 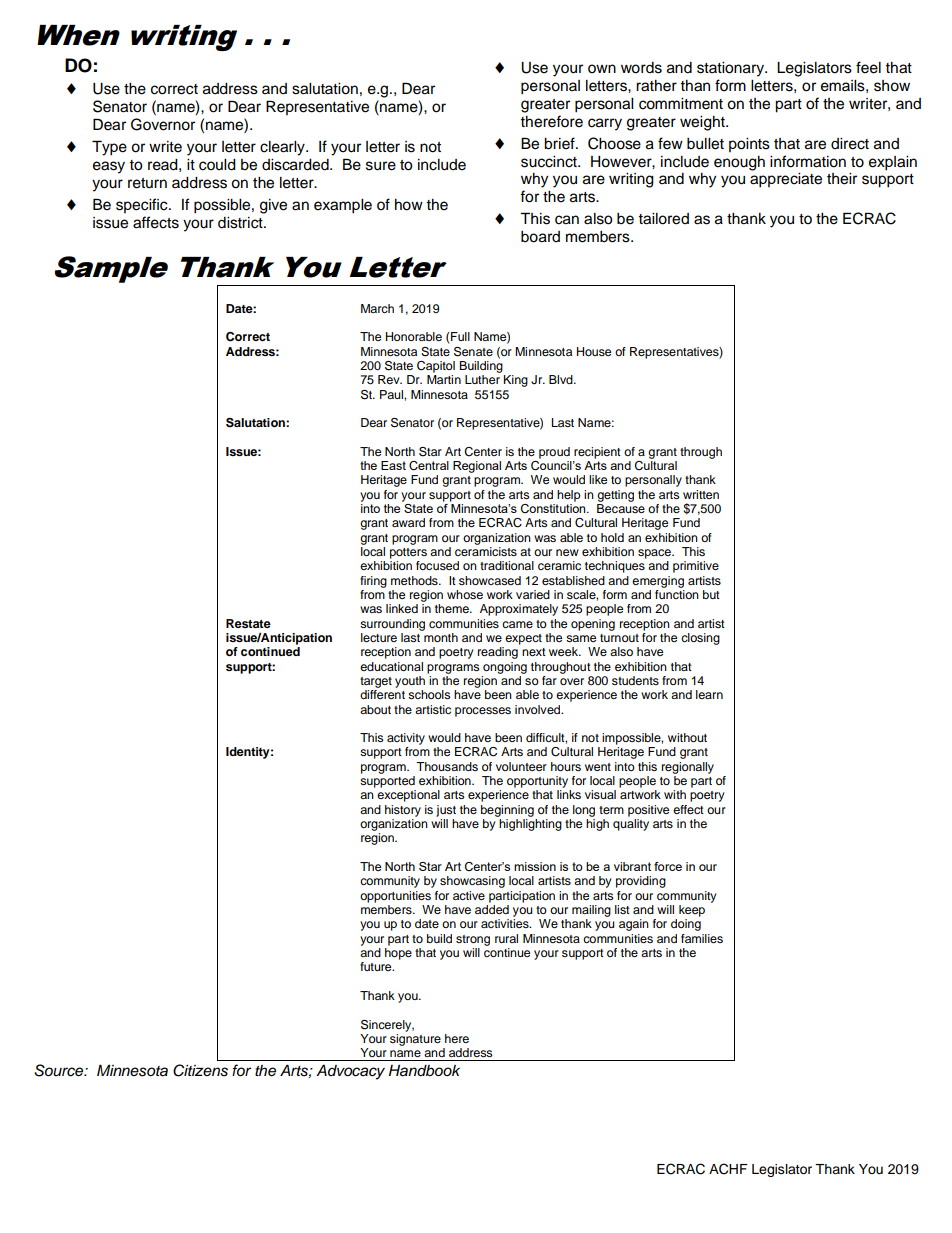 I want to click on Citizens, so click(x=200, y=1070).
